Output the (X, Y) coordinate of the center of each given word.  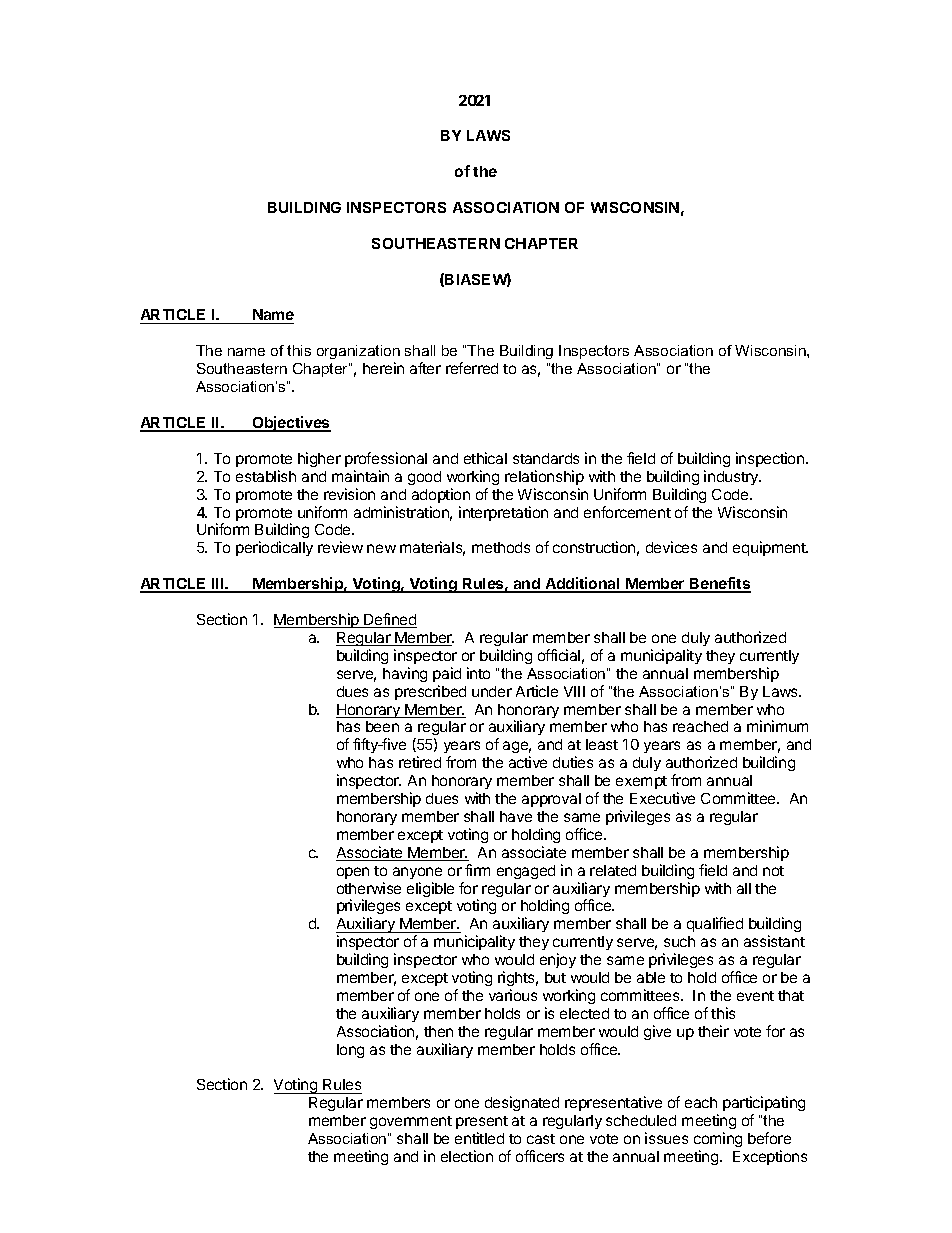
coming (718, 1141)
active (528, 762)
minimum (777, 726)
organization (358, 354)
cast (541, 1139)
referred (472, 368)
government (411, 1122)
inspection (771, 459)
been (382, 726)
